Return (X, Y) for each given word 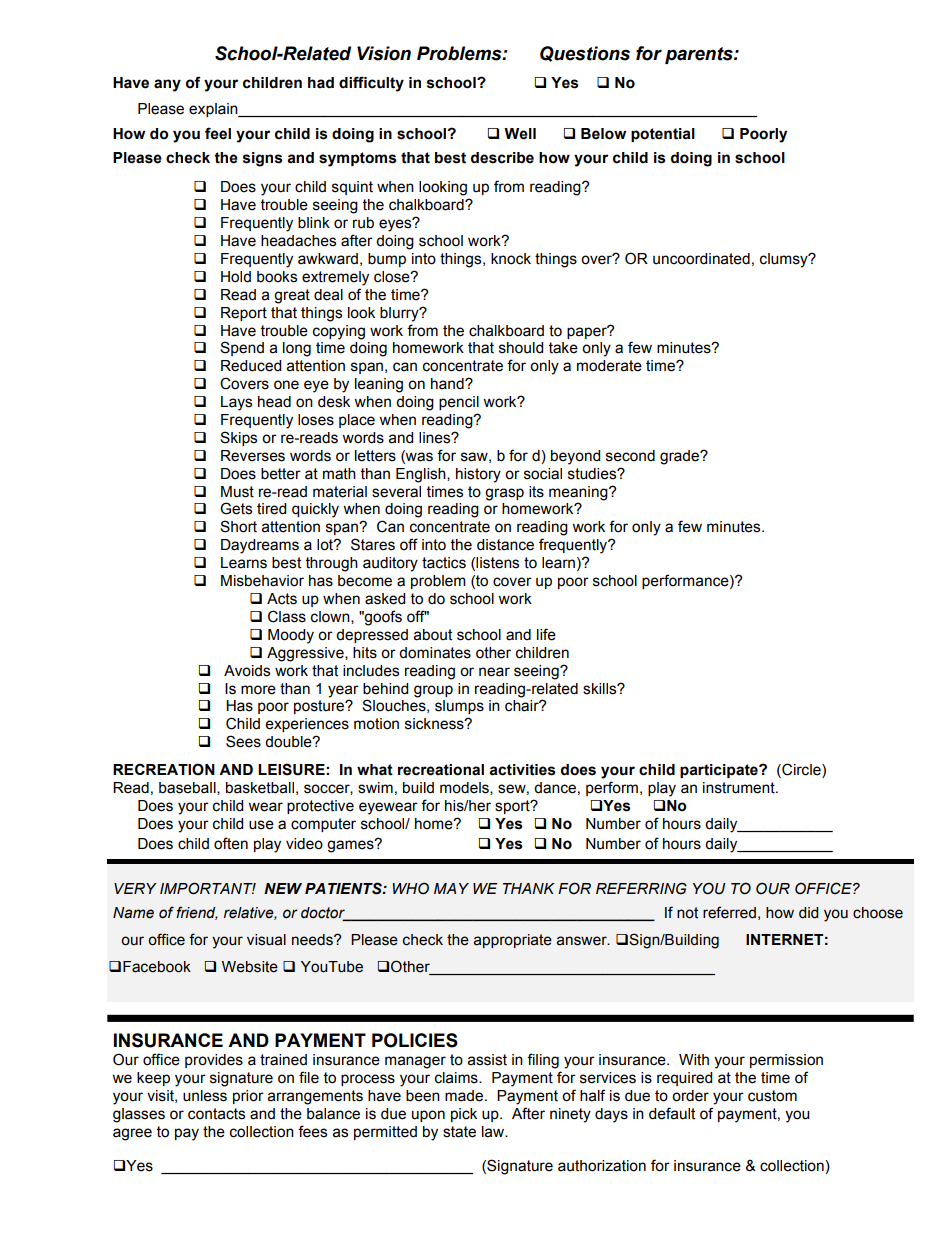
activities (522, 770)
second (630, 456)
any (167, 85)
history (478, 475)
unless (205, 1096)
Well (520, 134)
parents (700, 55)
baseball (188, 788)
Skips (238, 438)
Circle (801, 770)
